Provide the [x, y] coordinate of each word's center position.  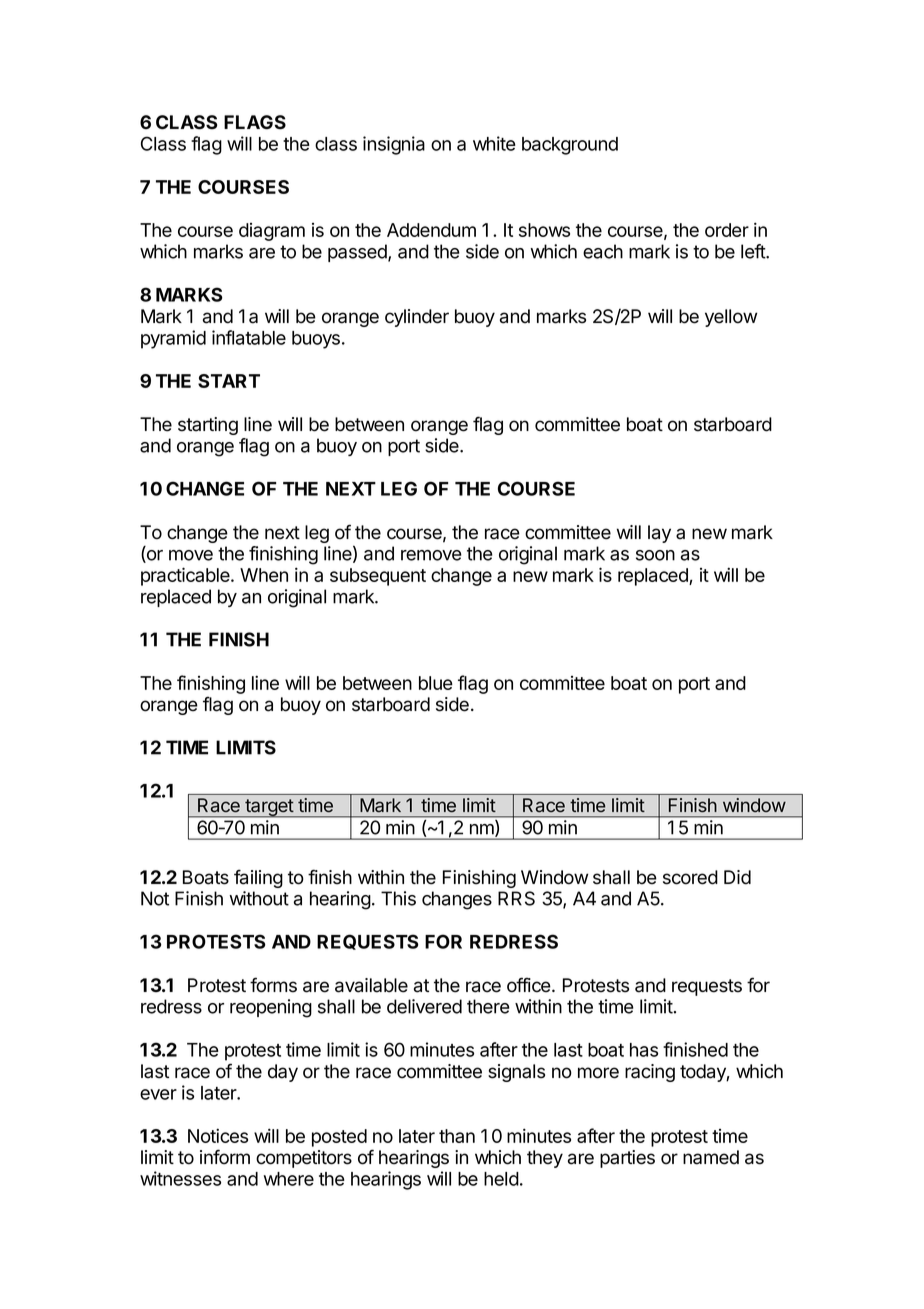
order [727, 230]
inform [225, 1157]
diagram [272, 232]
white [494, 143]
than [457, 1136]
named [711, 1157]
